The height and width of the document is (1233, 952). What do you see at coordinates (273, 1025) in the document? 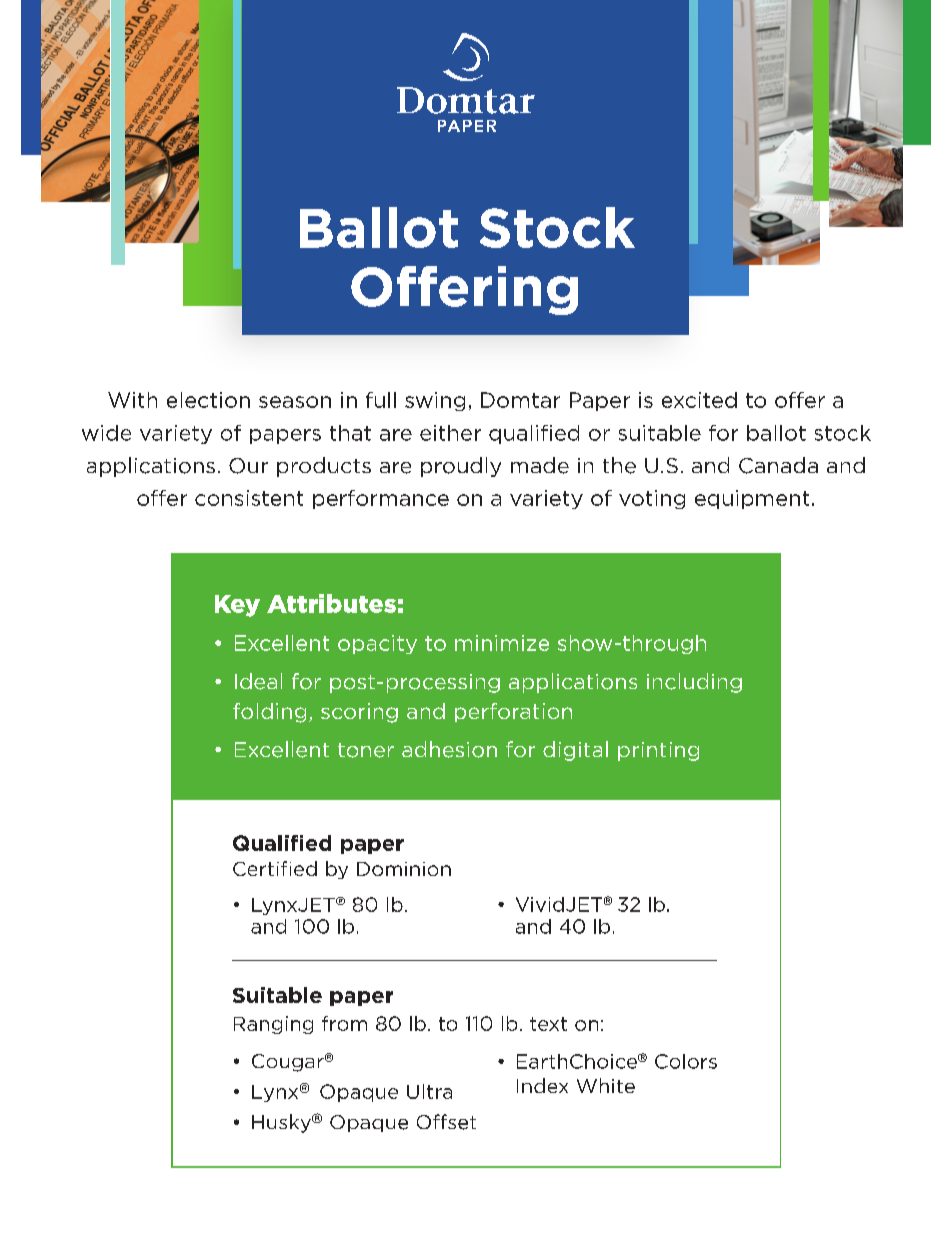
I see `Ranging` at bounding box center [273, 1025].
